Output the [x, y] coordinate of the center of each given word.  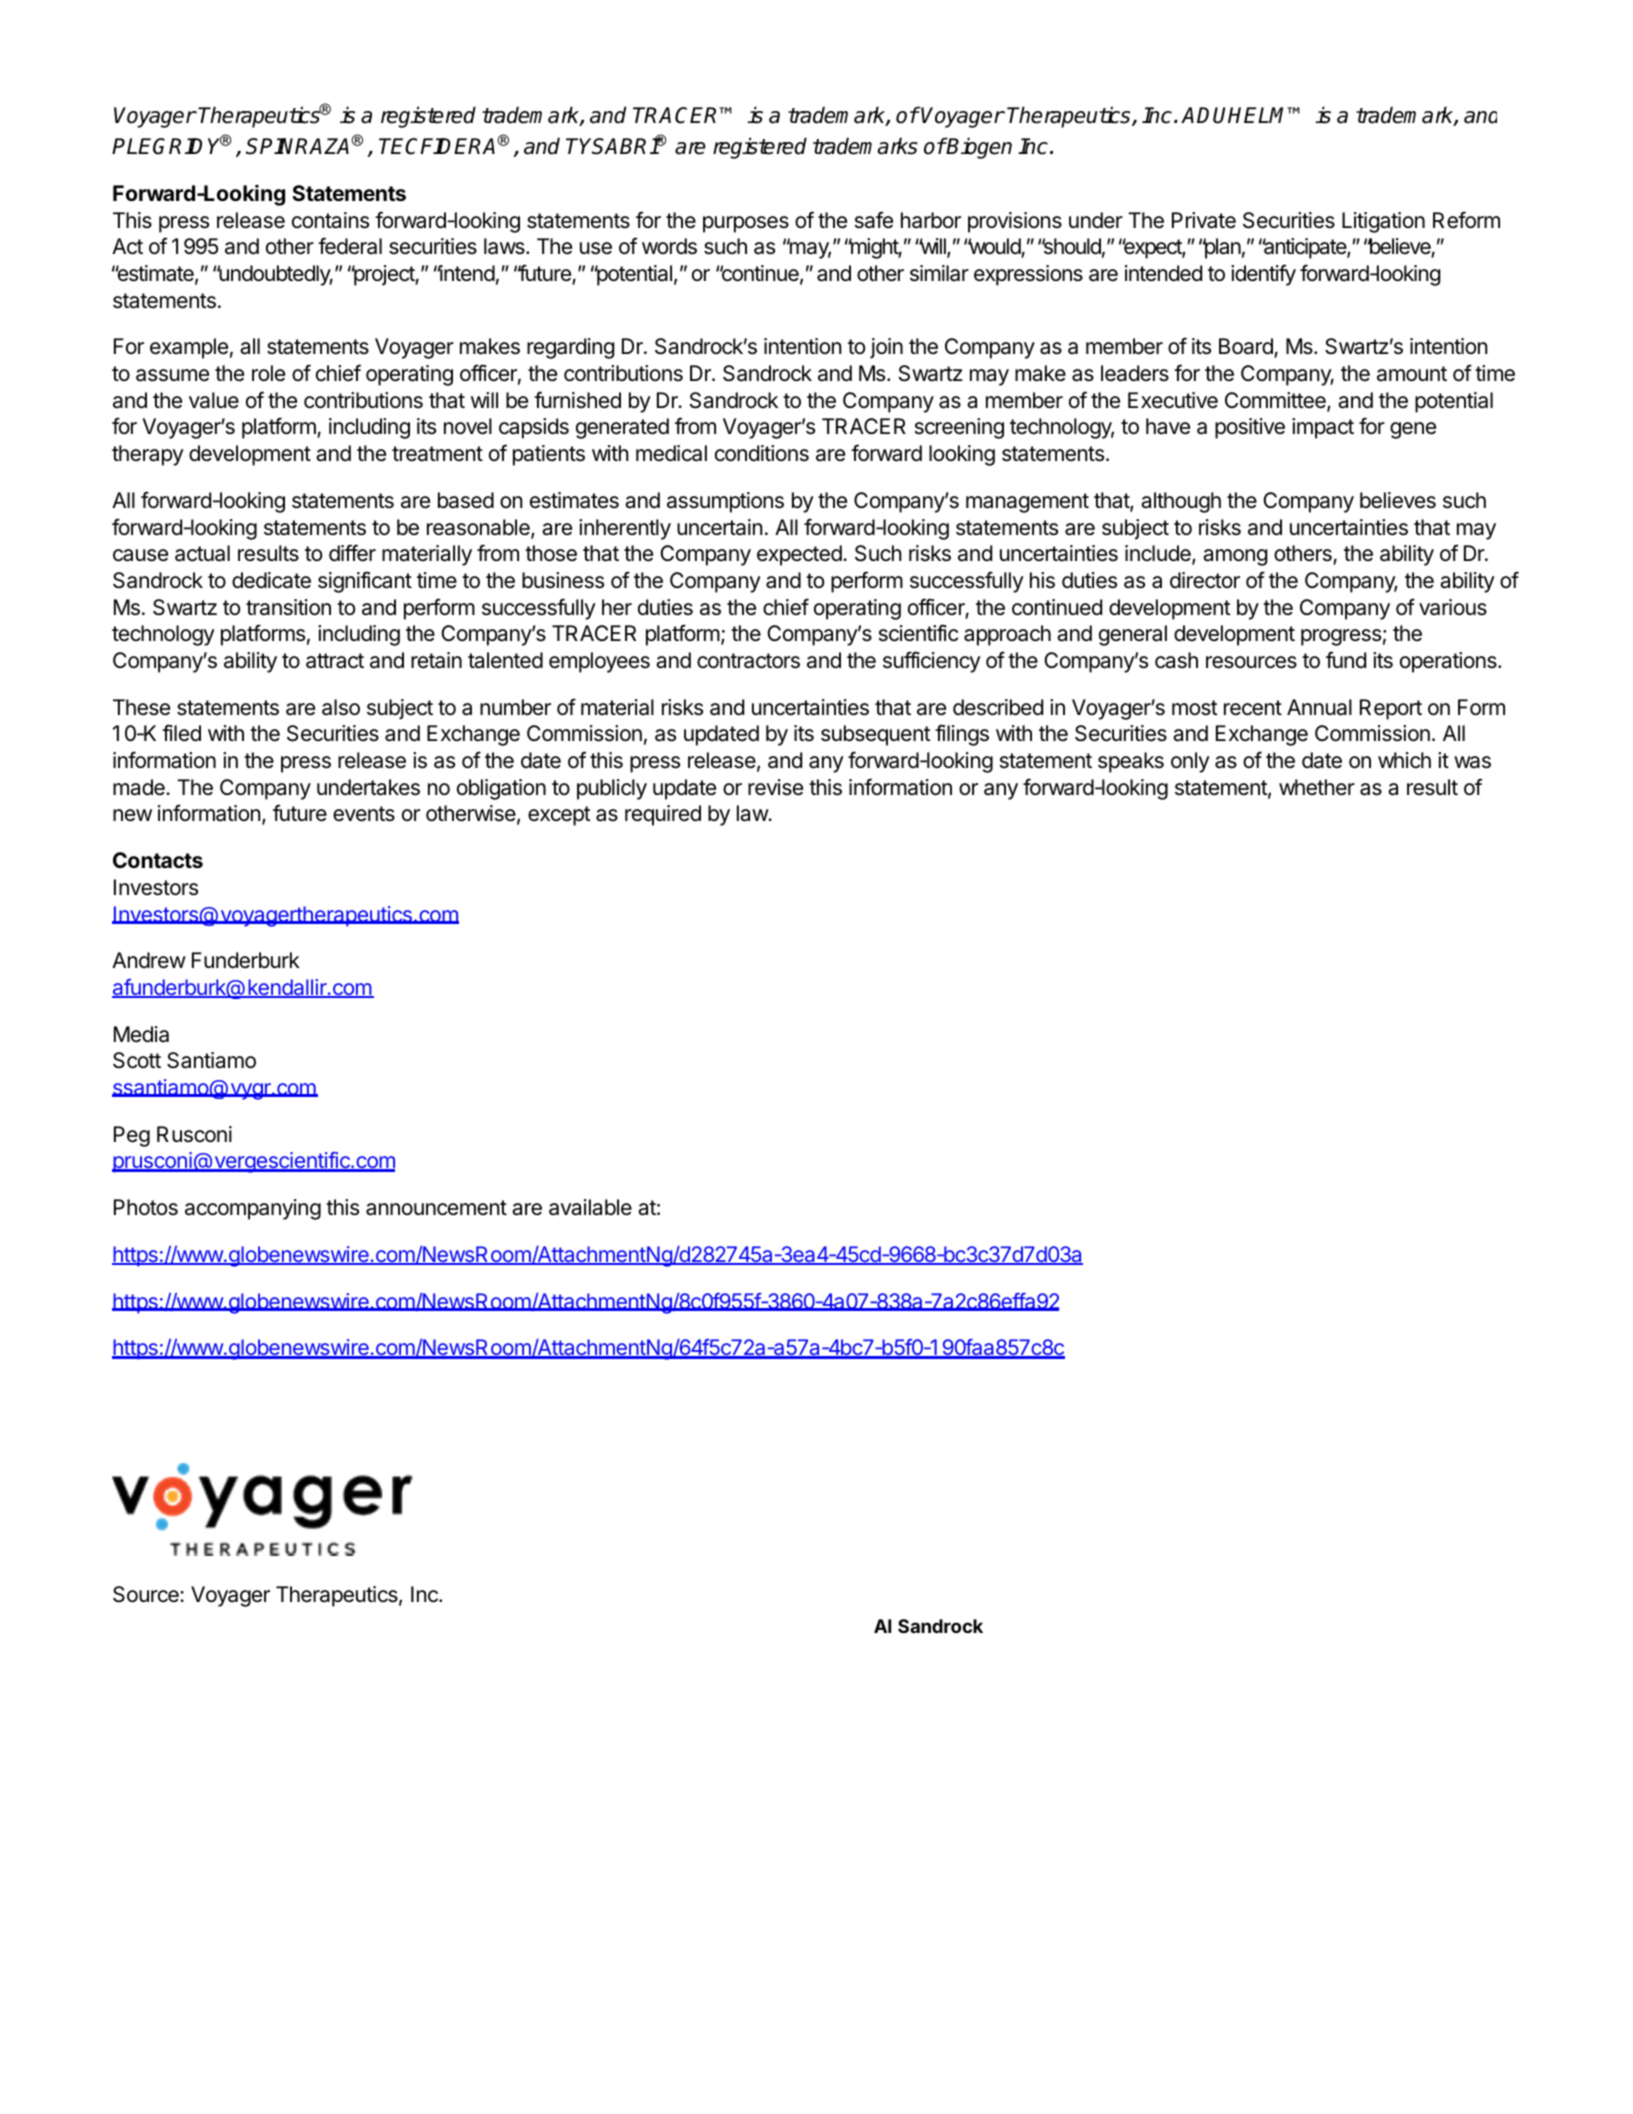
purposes [746, 224]
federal [350, 246]
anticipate [1305, 248]
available [590, 1207]
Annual [1319, 707]
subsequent [876, 735]
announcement [436, 1208]
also [341, 707]
